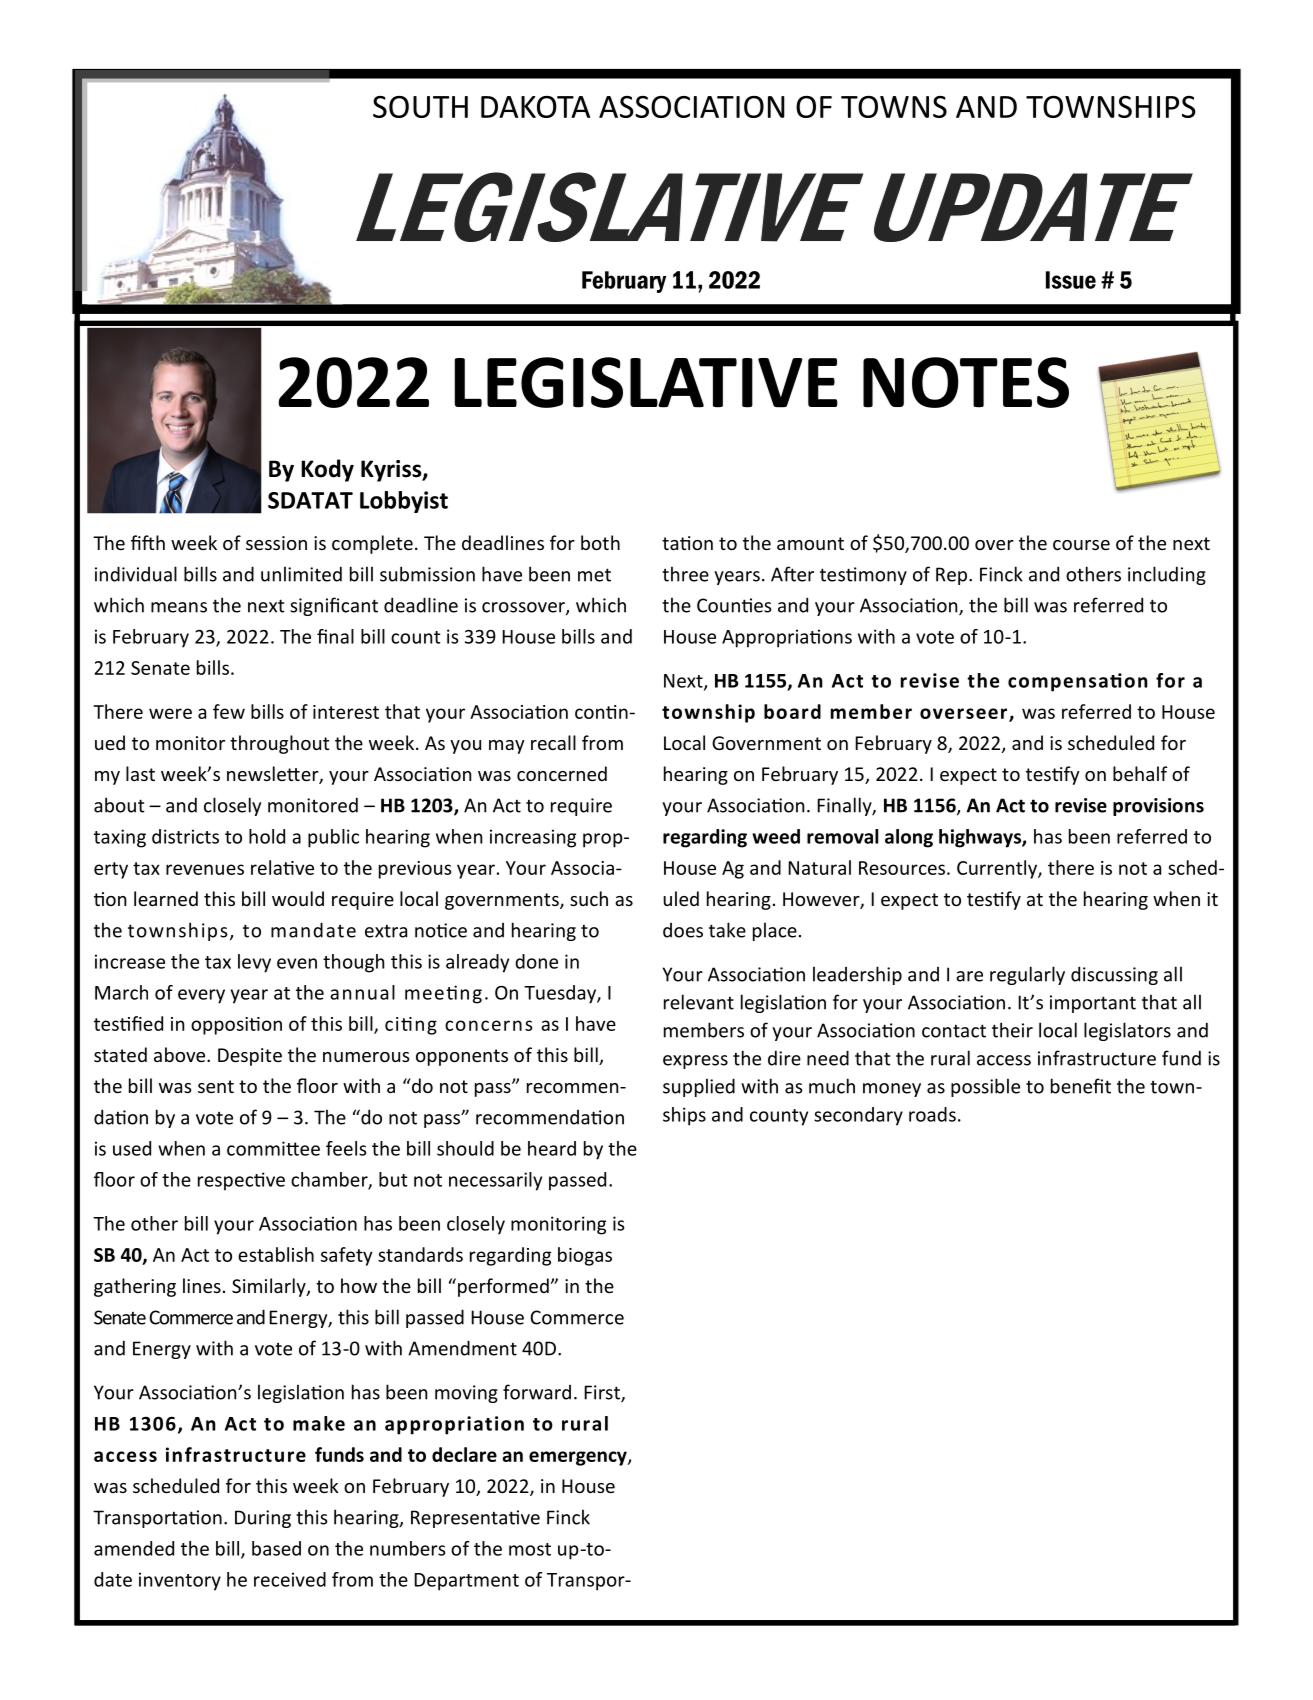 The width and height of the image is (1313, 1700). Describe the element at coordinates (241, 1181) in the image. I see `respective` at that location.
